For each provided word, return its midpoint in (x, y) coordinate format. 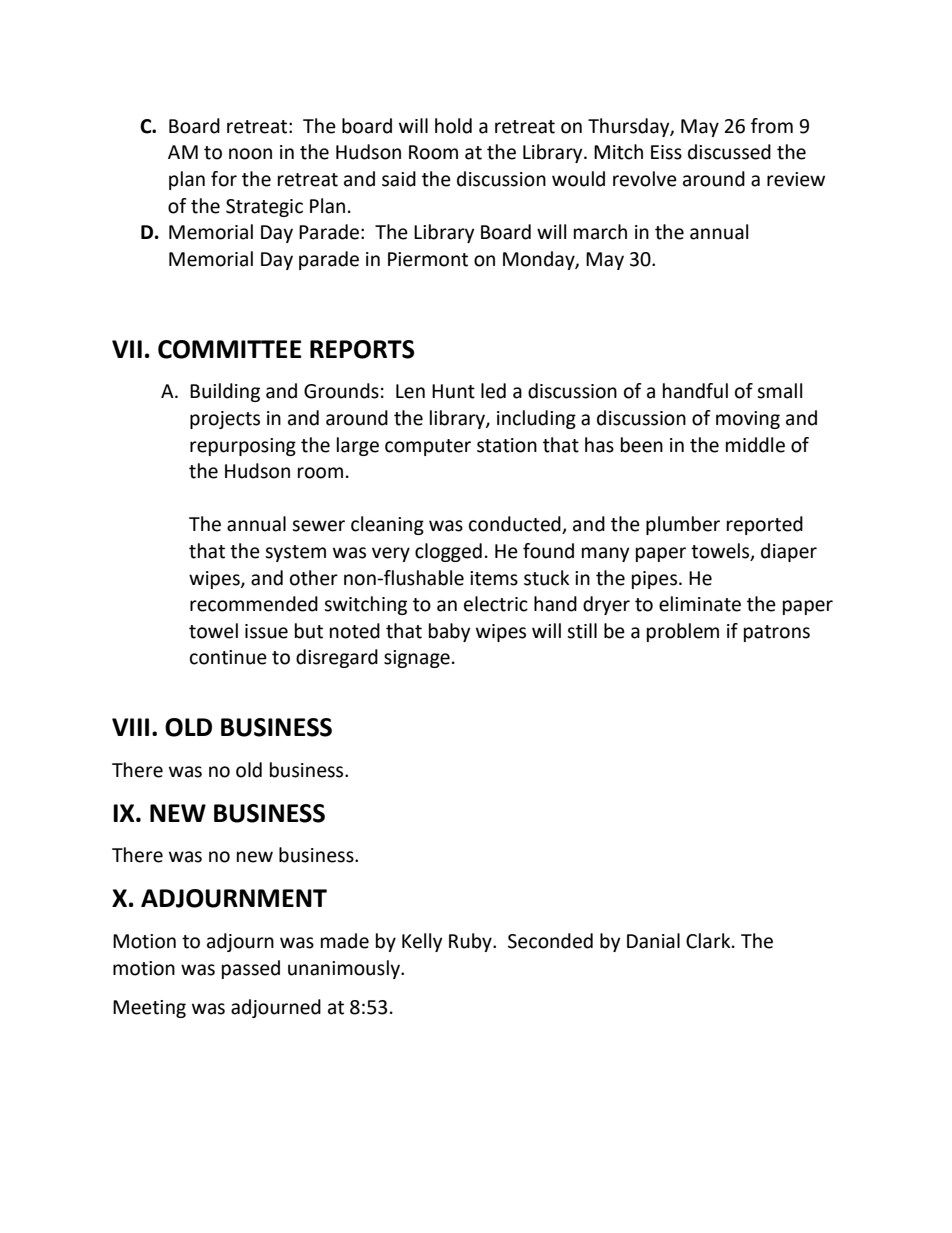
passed (251, 969)
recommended (254, 604)
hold (453, 126)
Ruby (471, 942)
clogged (448, 552)
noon (250, 154)
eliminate (700, 604)
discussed (729, 152)
